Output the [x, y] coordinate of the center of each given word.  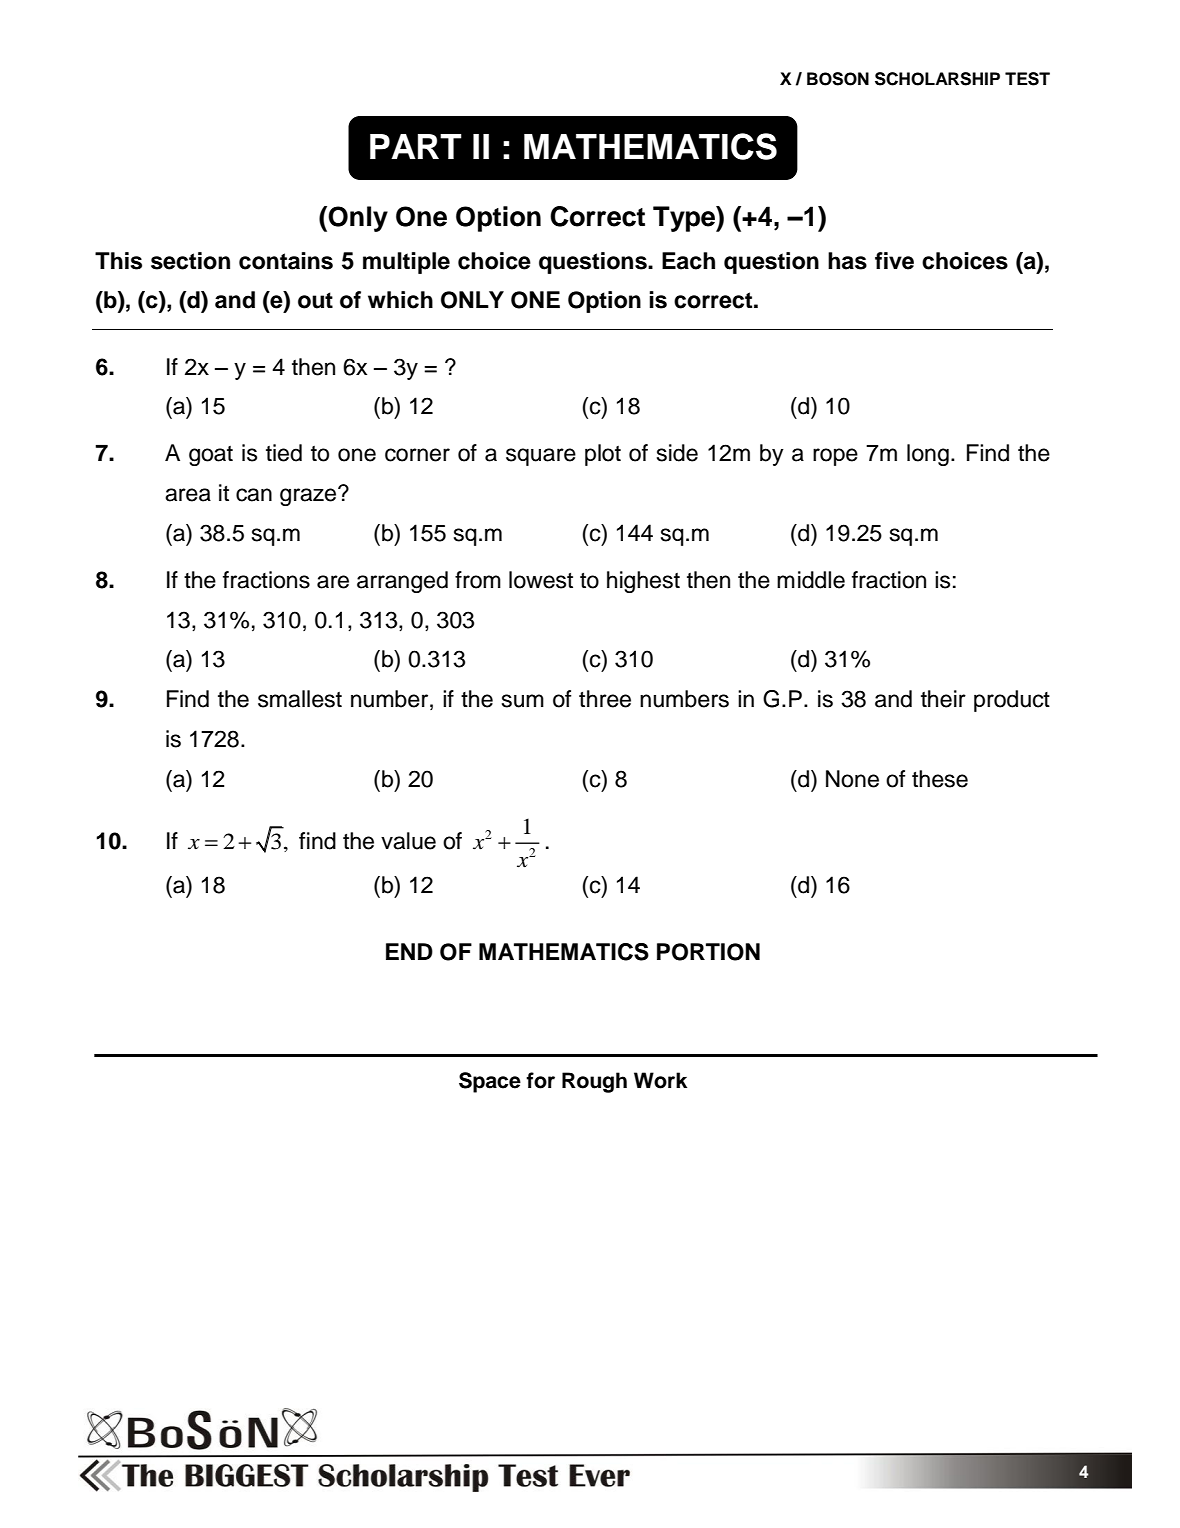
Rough [594, 1082]
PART [416, 146]
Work [660, 1080]
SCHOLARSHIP [937, 79]
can [254, 495]
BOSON [838, 79]
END [409, 951]
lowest [541, 580]
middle [811, 580]
